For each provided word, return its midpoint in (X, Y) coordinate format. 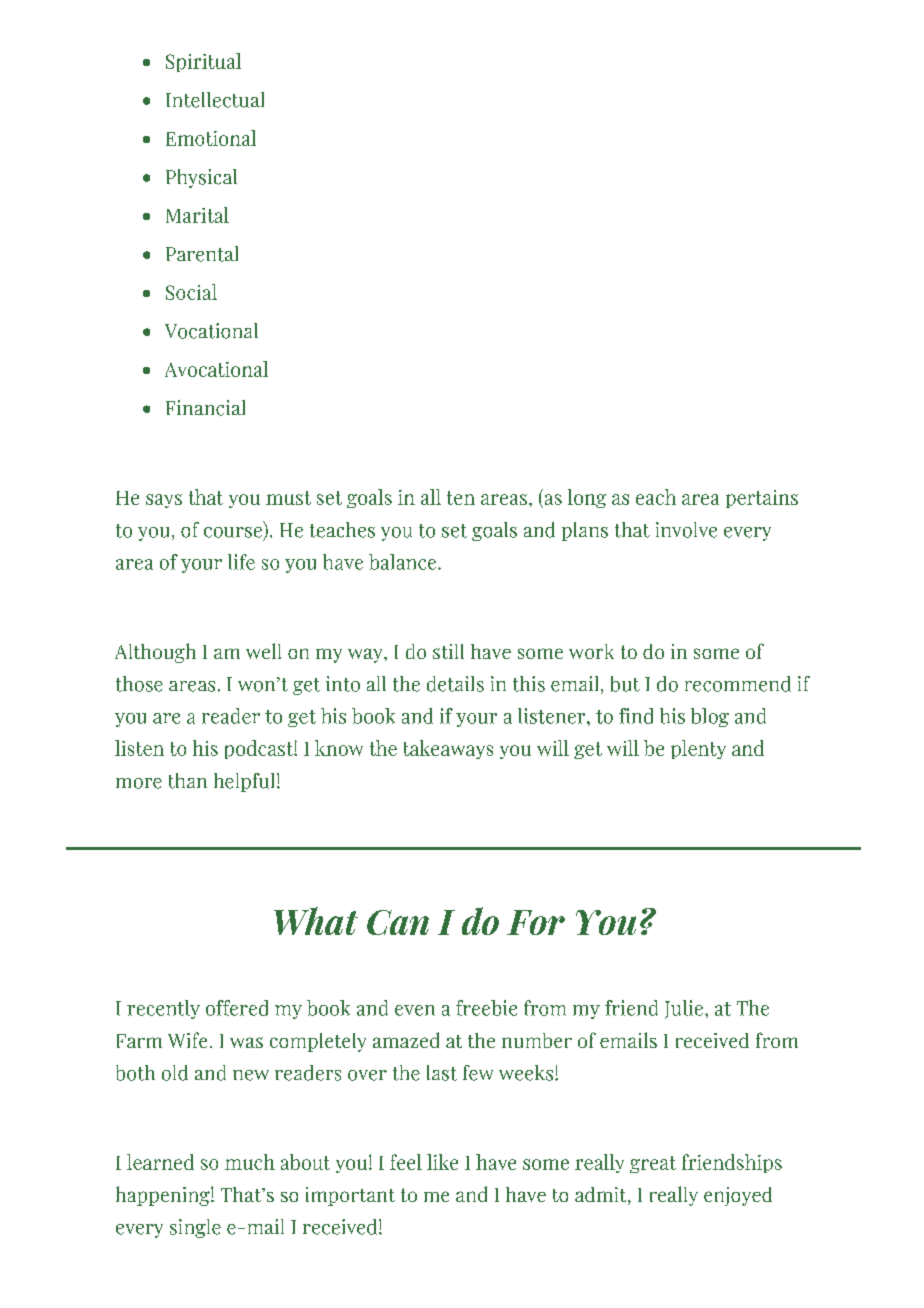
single (195, 1228)
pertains (762, 499)
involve (686, 530)
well (263, 651)
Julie (684, 1009)
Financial (205, 408)
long (587, 498)
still (448, 651)
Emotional (211, 138)
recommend (738, 684)
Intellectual (215, 100)
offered (237, 1008)
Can (398, 922)
